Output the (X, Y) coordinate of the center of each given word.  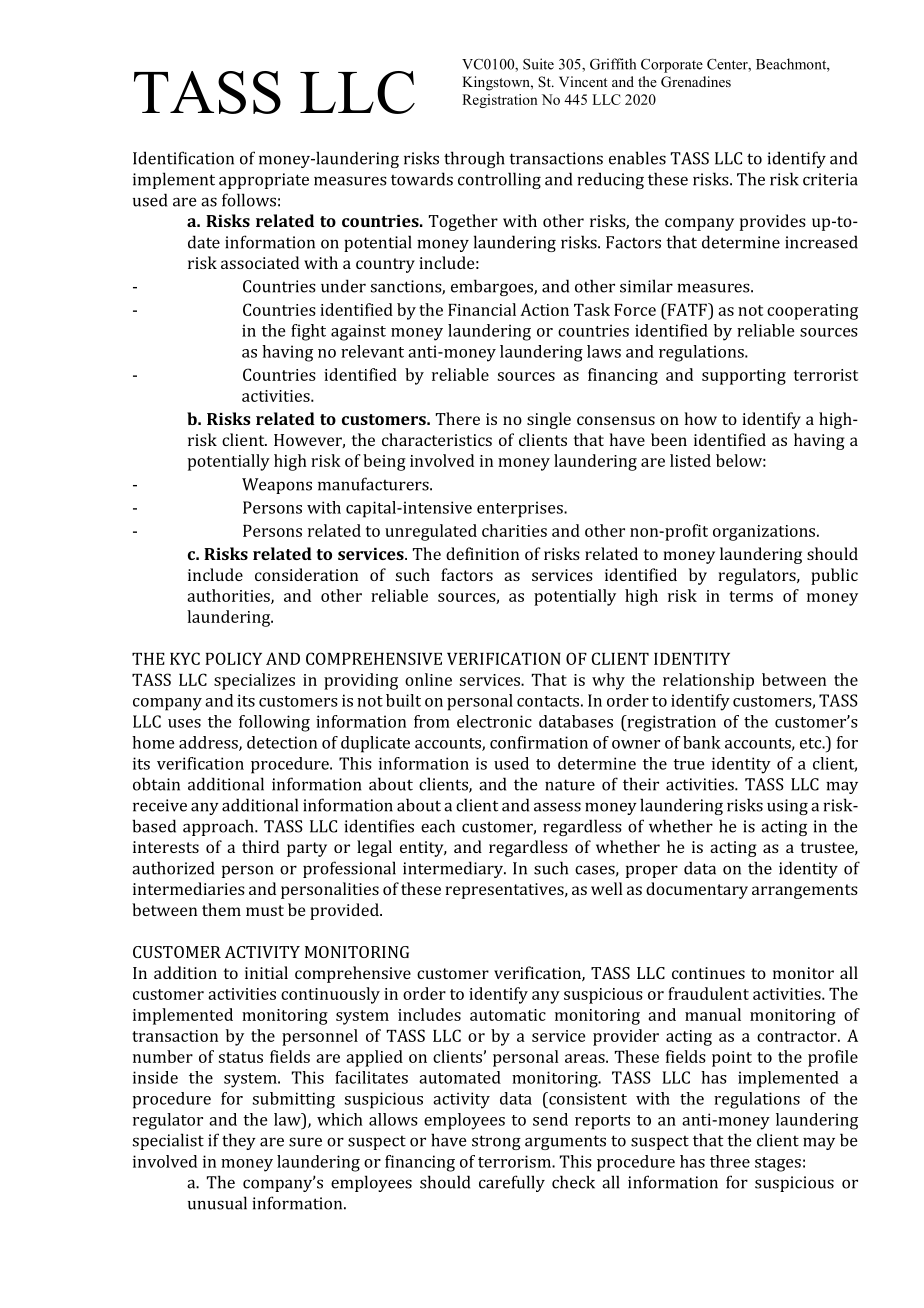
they (239, 1141)
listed (690, 460)
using (787, 807)
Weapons (277, 486)
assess (557, 807)
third (260, 846)
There (458, 418)
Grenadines (696, 82)
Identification (183, 158)
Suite (538, 64)
